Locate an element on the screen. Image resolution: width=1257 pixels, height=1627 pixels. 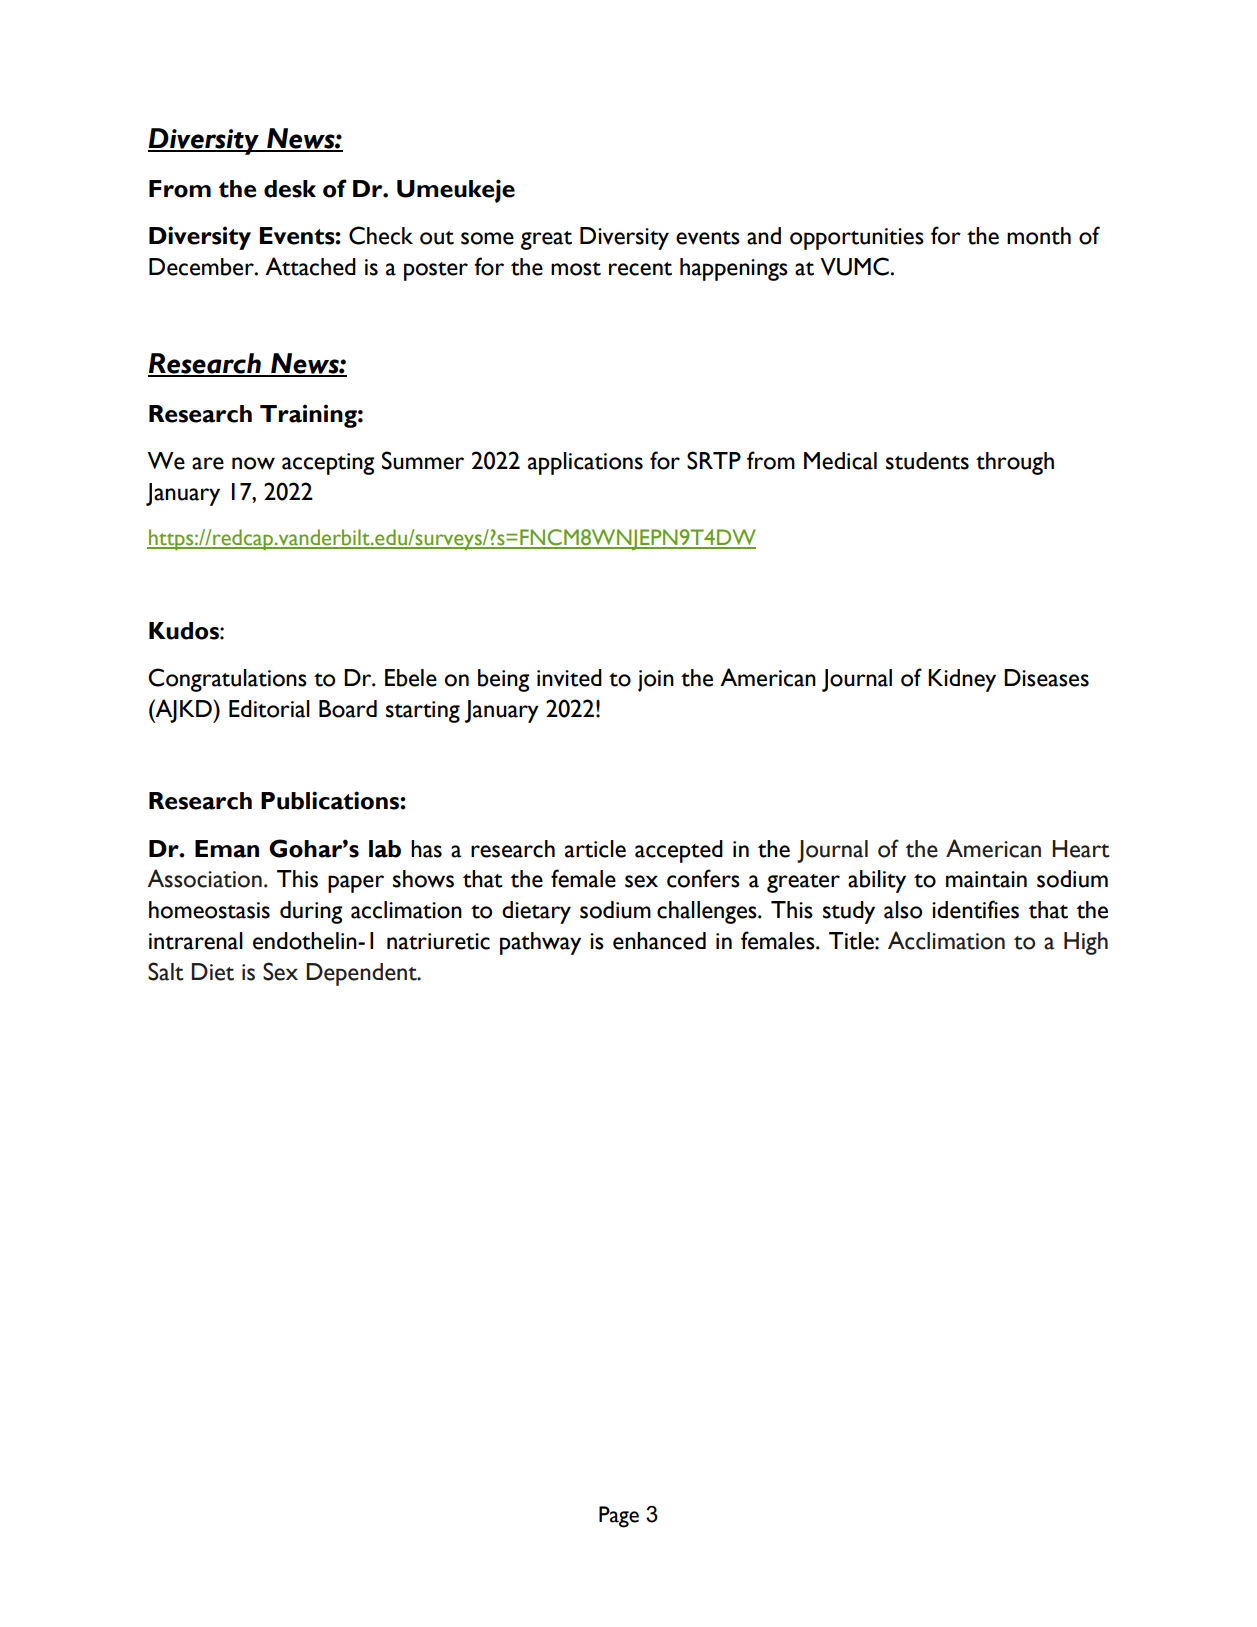
article is located at coordinates (595, 849).
